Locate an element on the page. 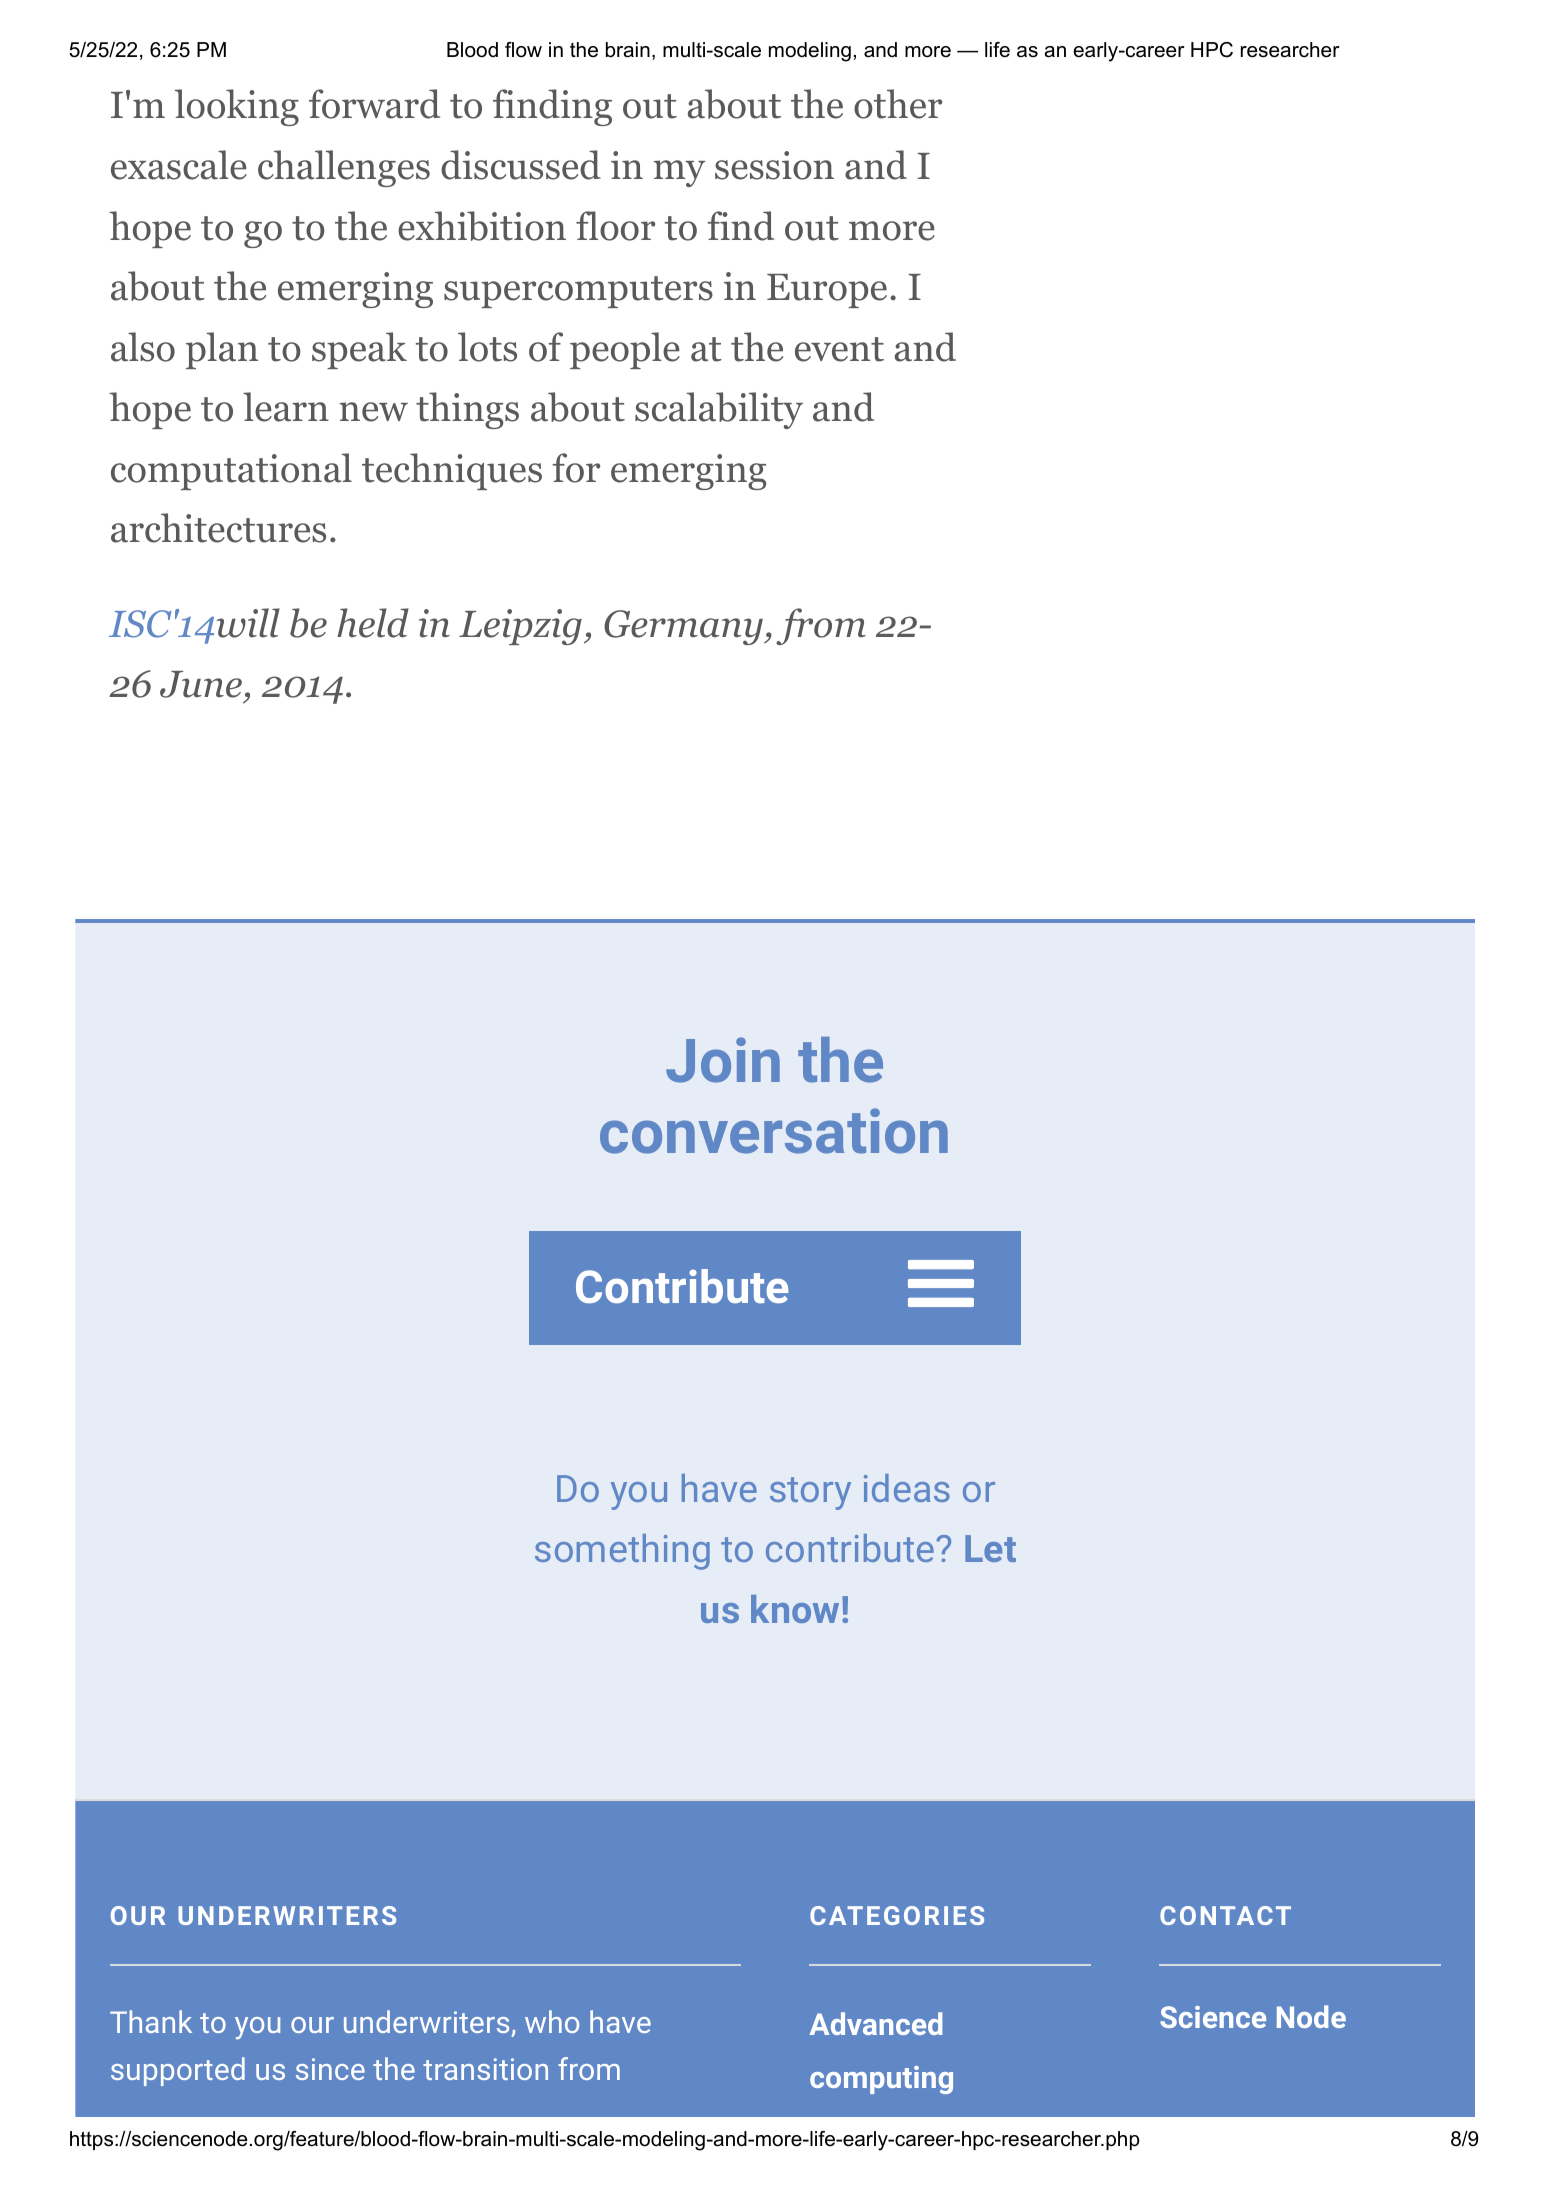 The height and width of the page is (2191, 1548). something is located at coordinates (622, 1552).
